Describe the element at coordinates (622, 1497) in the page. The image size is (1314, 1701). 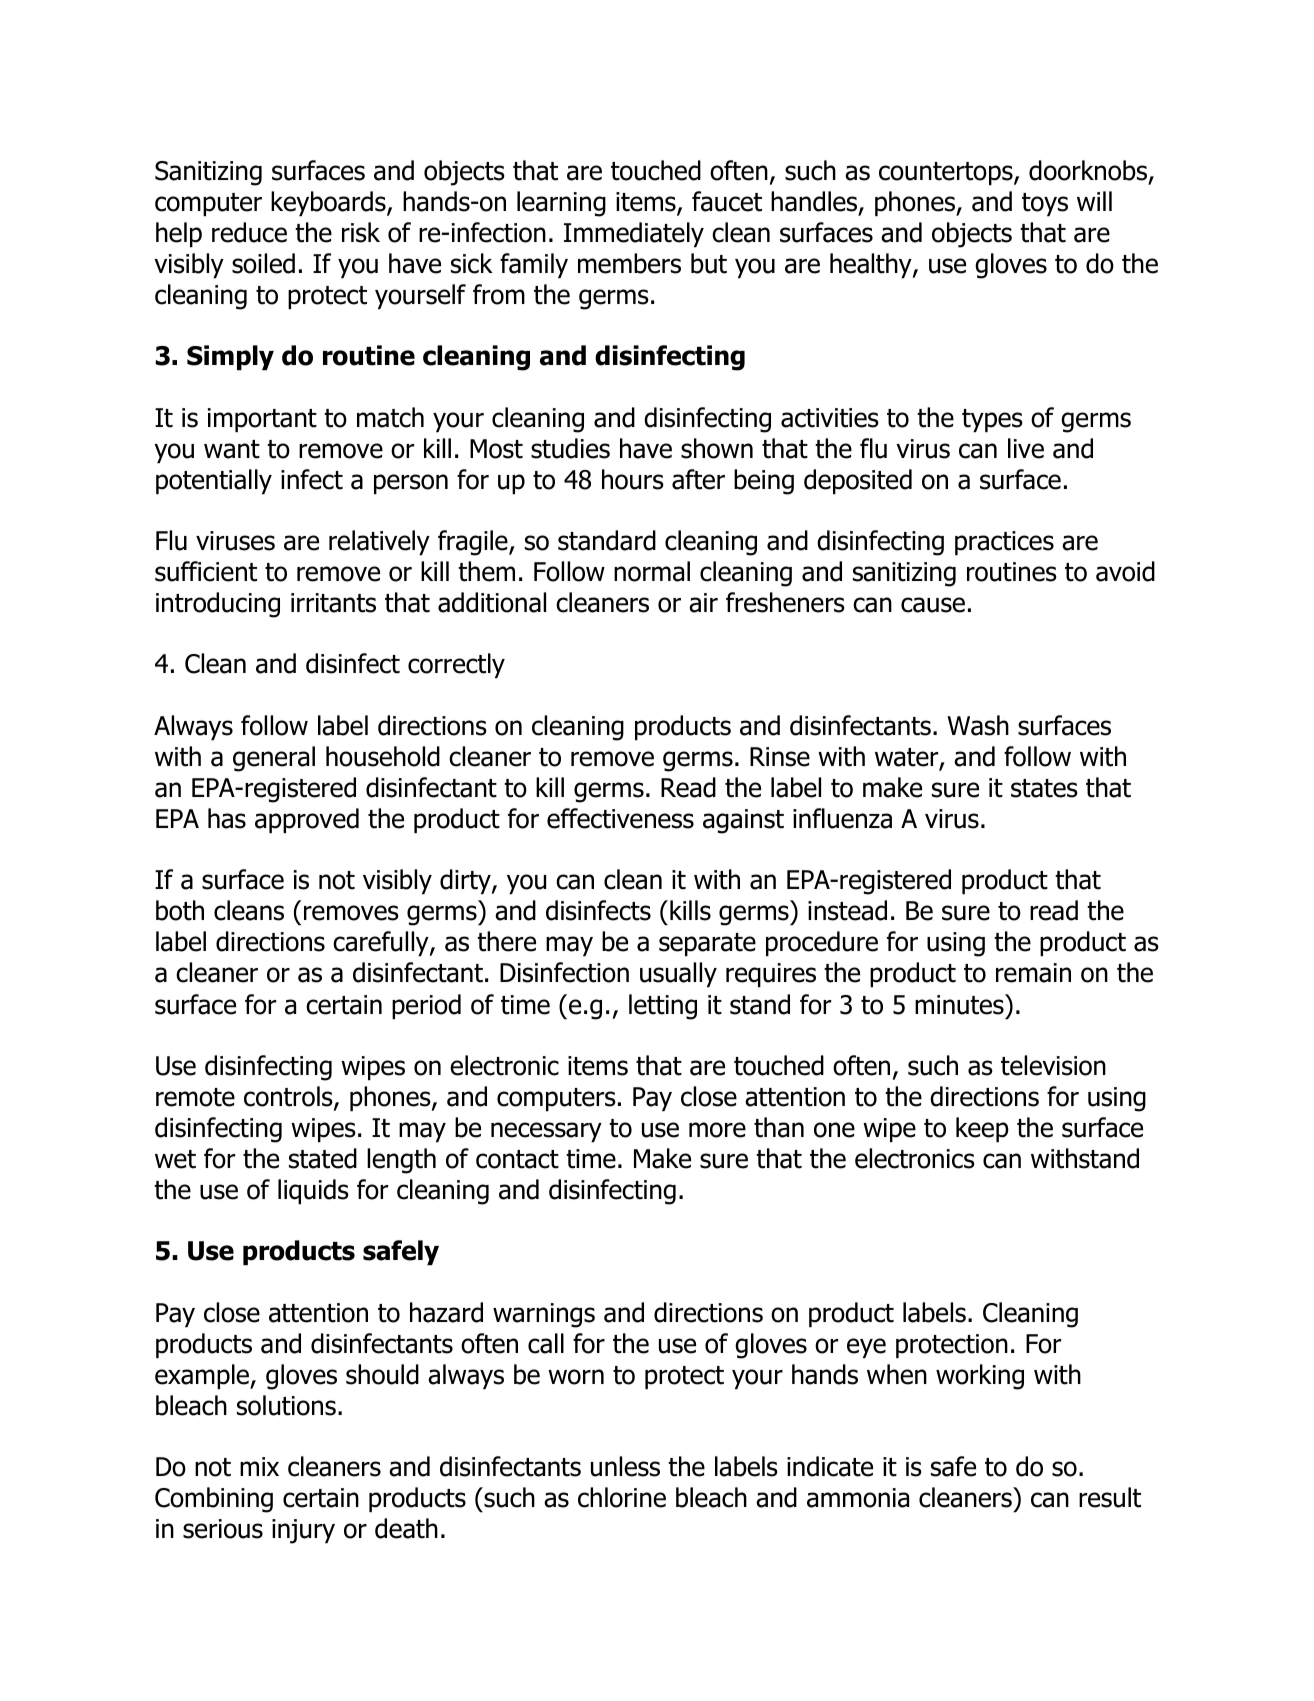
I see `chlorine` at that location.
